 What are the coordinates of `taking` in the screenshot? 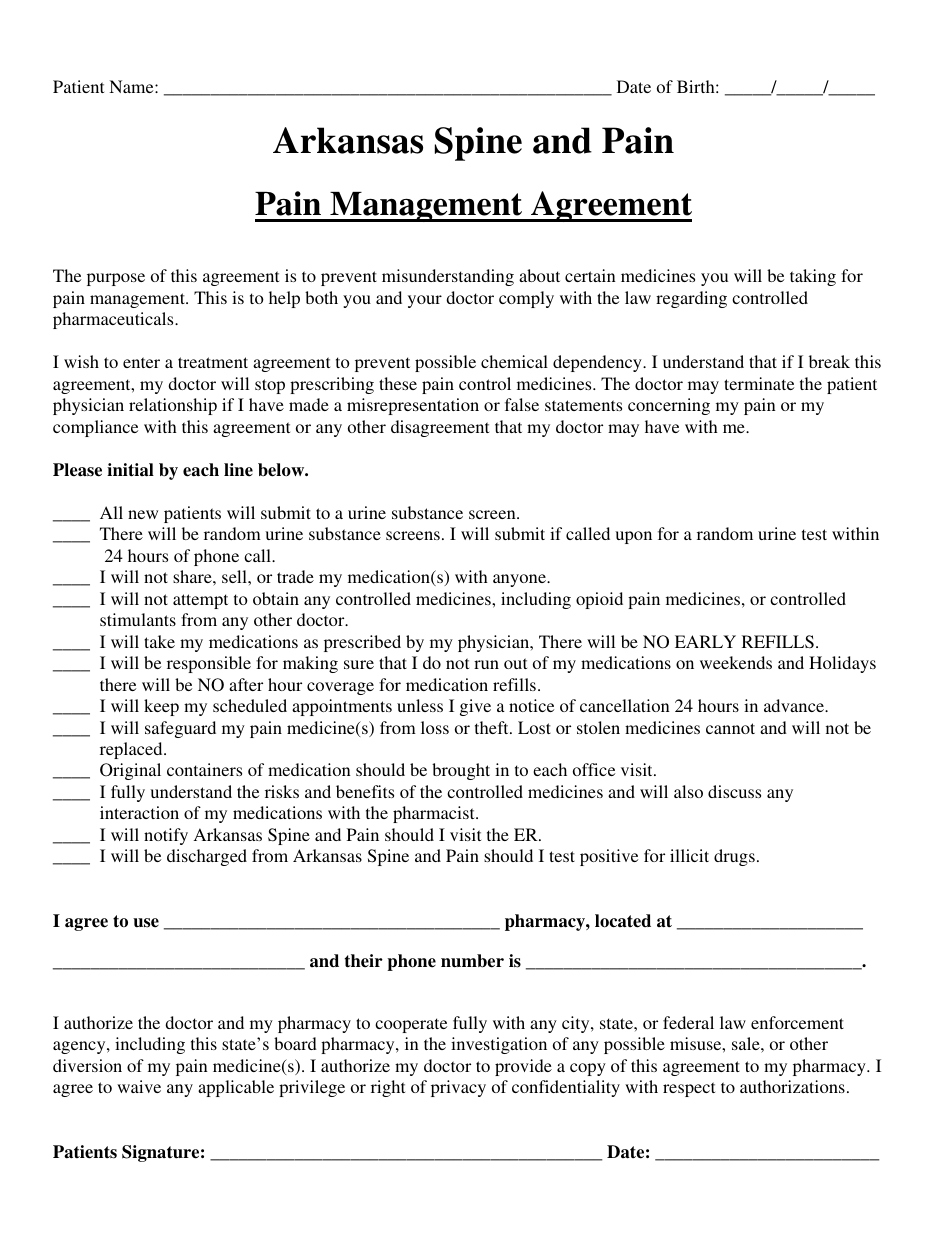 It's located at (813, 277).
